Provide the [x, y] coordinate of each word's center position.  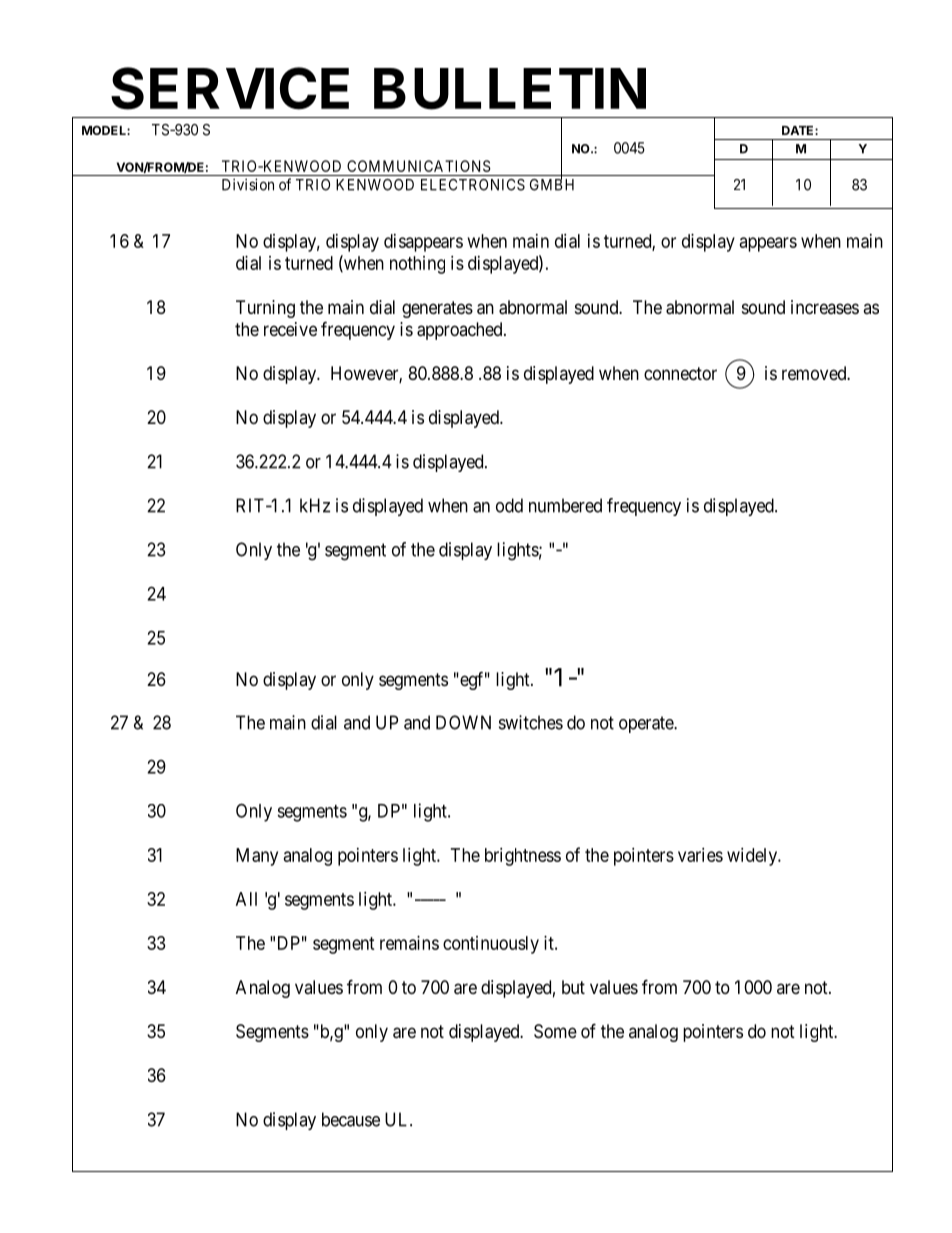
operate [647, 724]
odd [509, 505]
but [573, 987]
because [351, 1119]
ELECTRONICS [473, 185]
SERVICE [230, 88]
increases [825, 307]
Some [555, 1031]
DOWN [463, 722]
